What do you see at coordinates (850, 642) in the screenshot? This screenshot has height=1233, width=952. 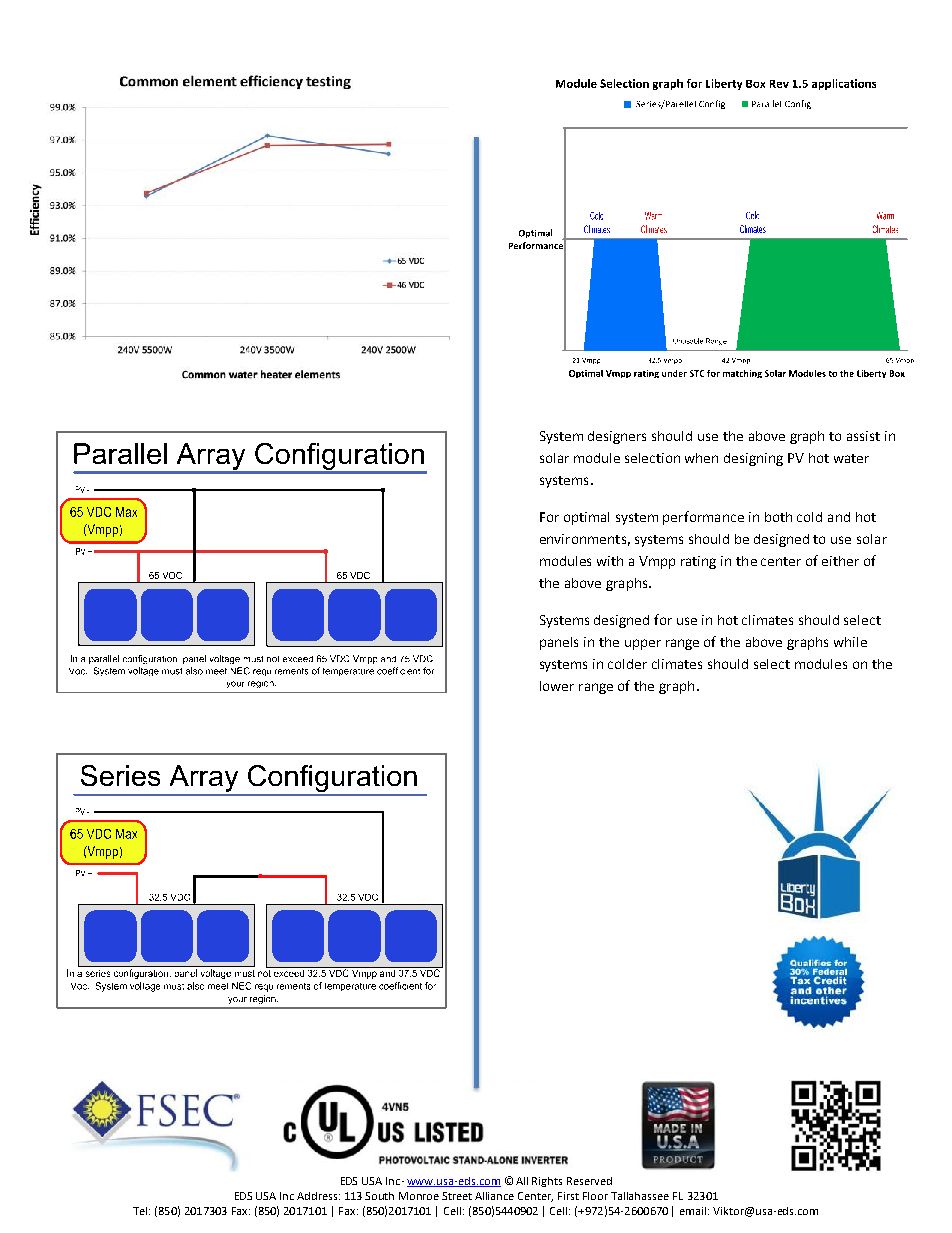 I see `while` at bounding box center [850, 642].
